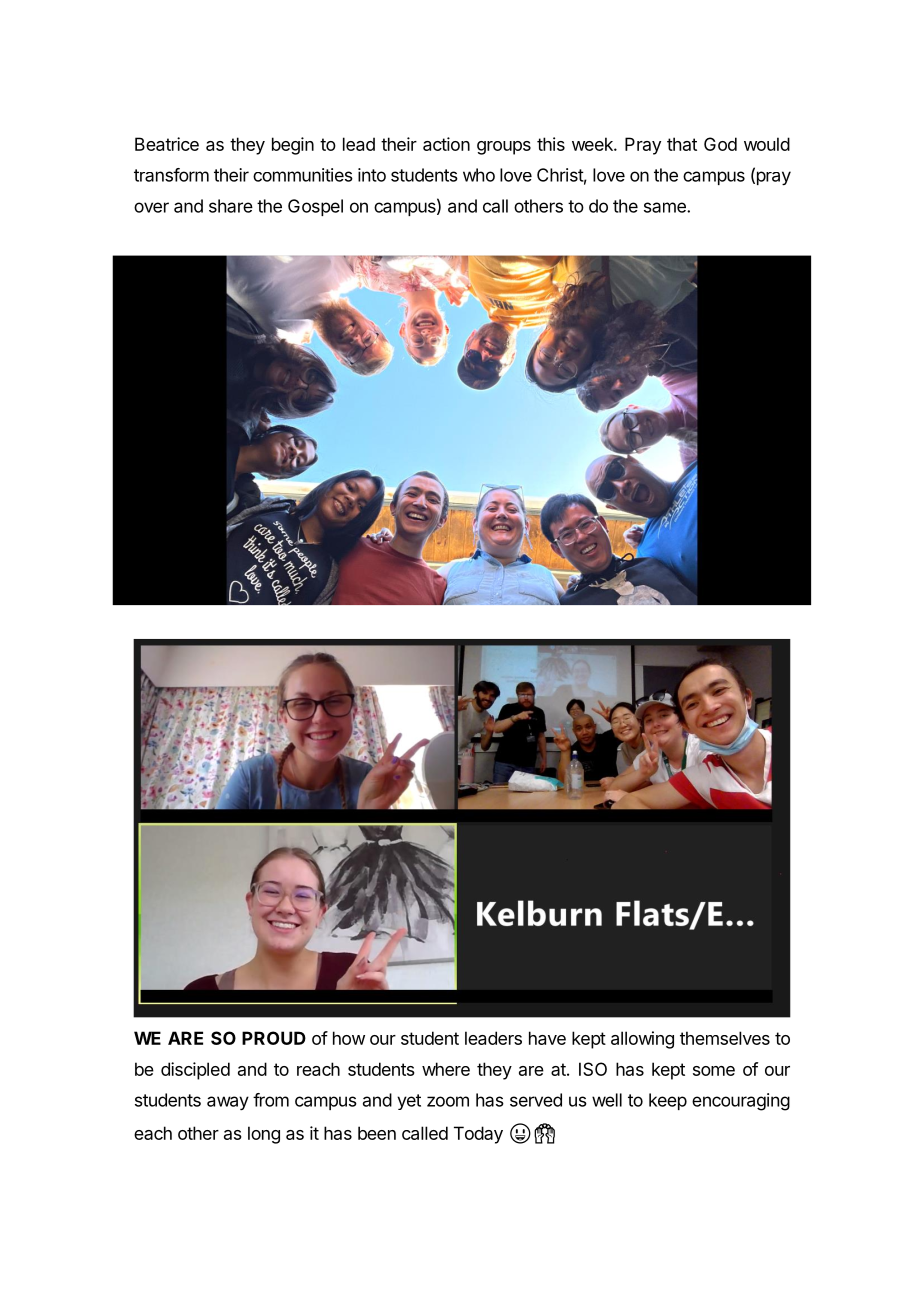 The width and height of the image is (924, 1308). I want to click on share, so click(231, 206).
